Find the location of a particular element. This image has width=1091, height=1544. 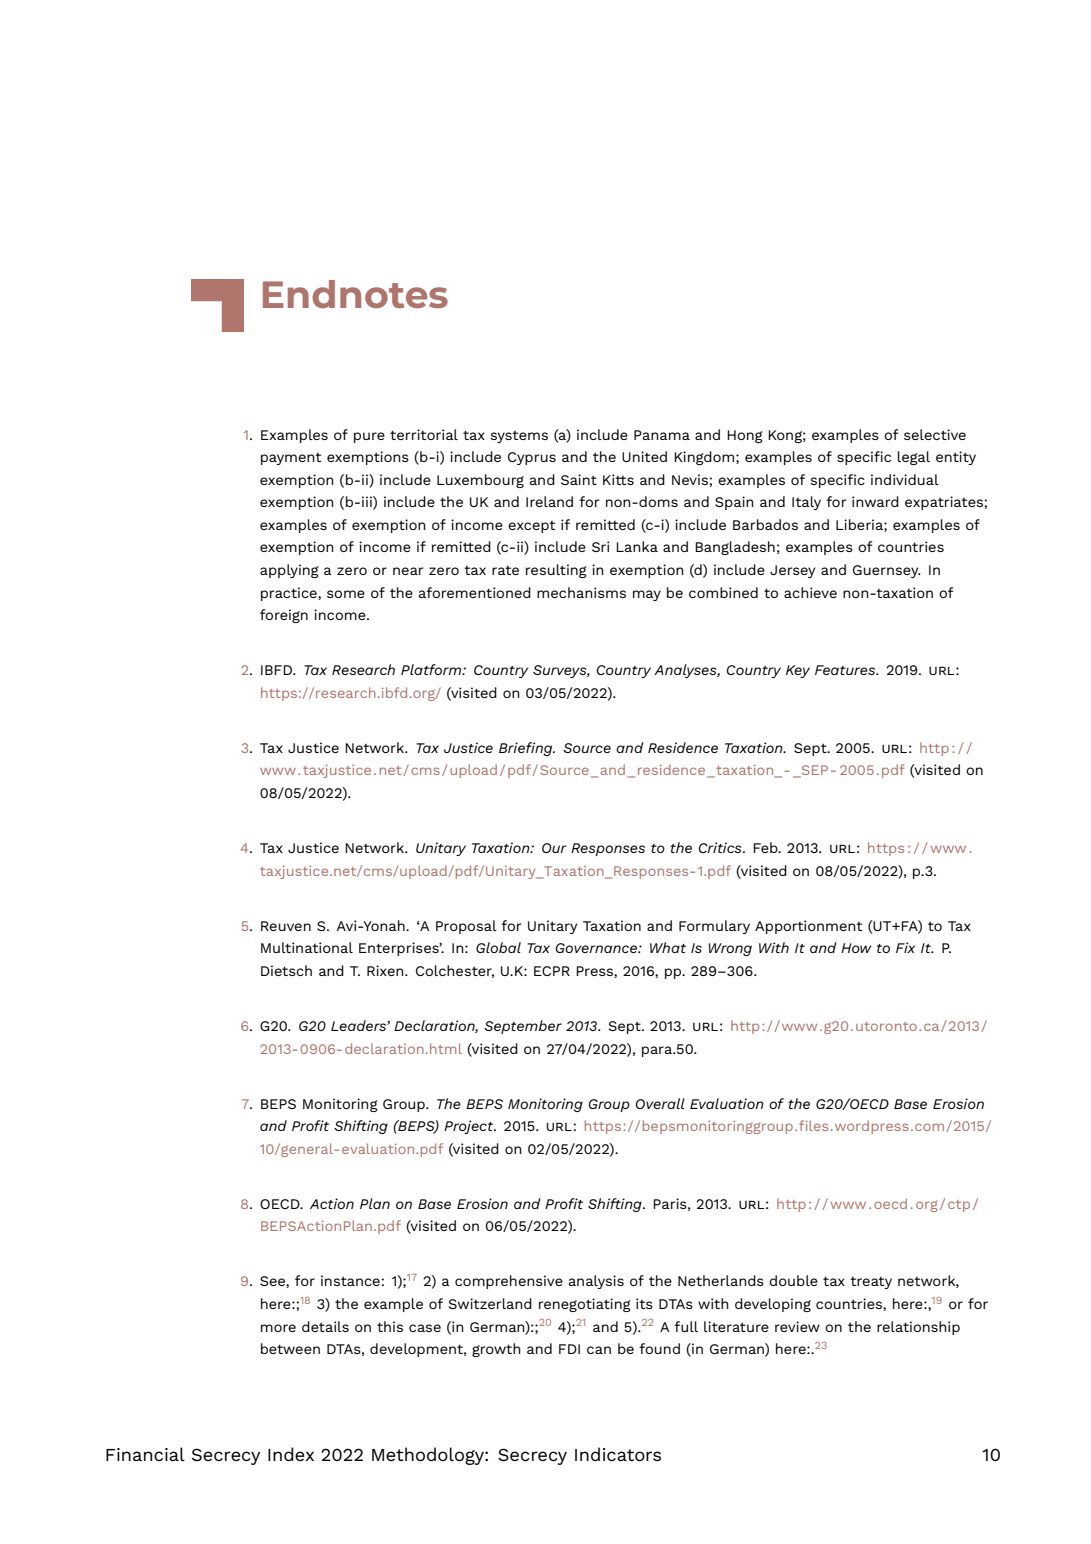

Endnotes is located at coordinates (355, 294).
